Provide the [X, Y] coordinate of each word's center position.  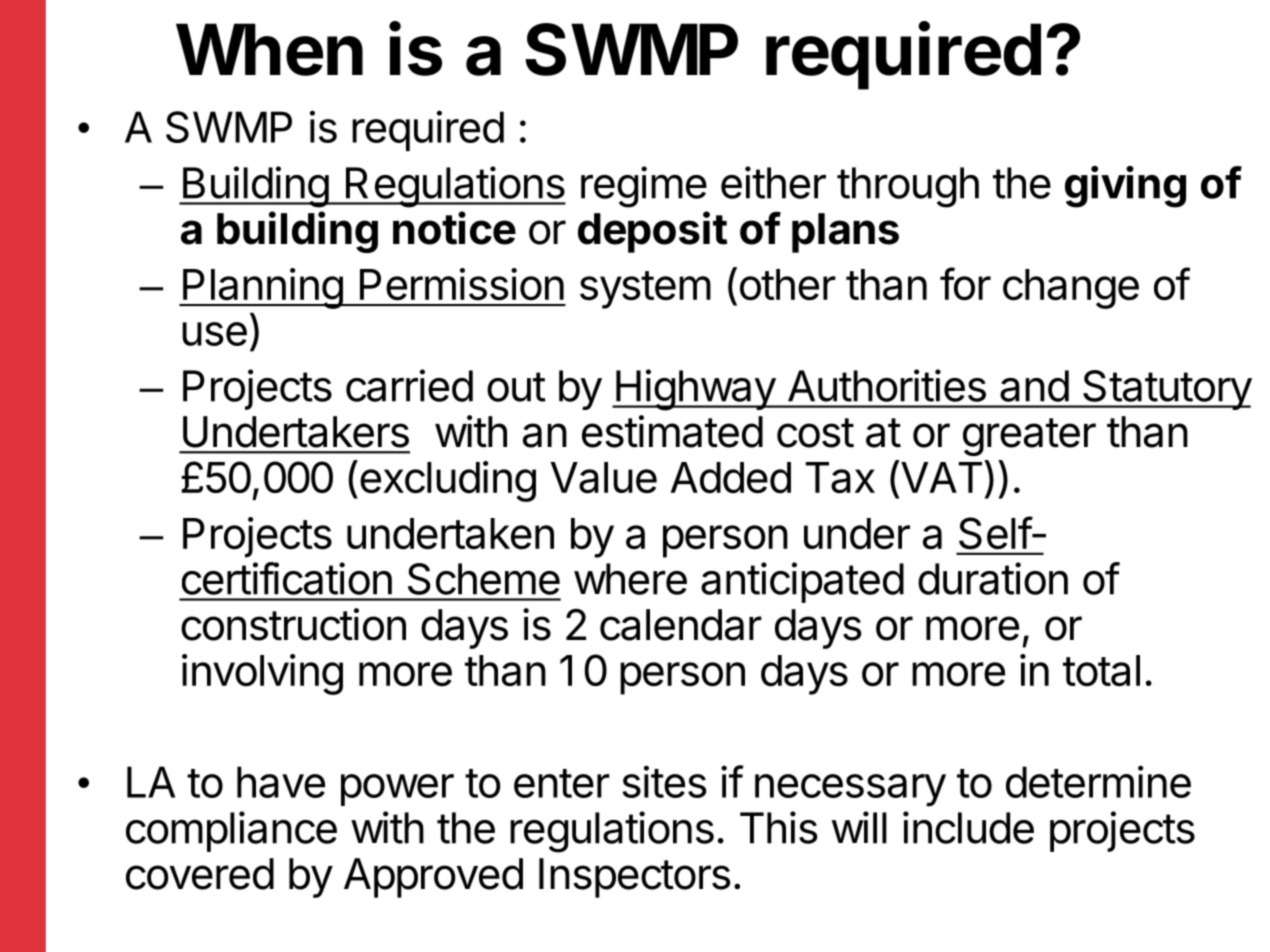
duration [993, 578]
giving [1125, 187]
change [1071, 289]
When [269, 49]
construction [293, 624]
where [630, 579]
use [214, 334]
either [773, 182]
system [645, 290]
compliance [231, 831]
